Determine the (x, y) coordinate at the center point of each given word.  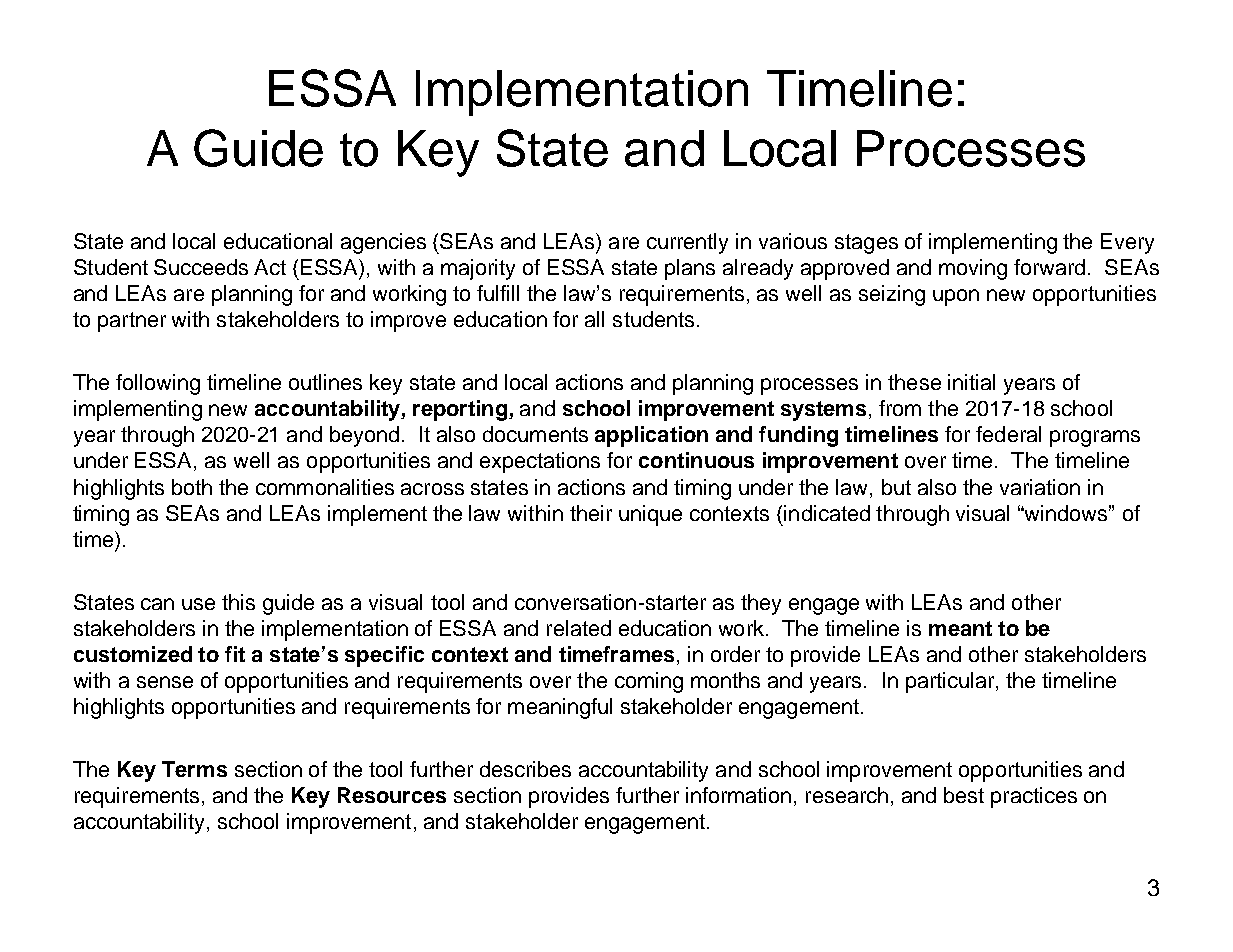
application (651, 436)
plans (690, 269)
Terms (194, 769)
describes (525, 769)
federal (1008, 434)
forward (1049, 267)
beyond (364, 436)
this (238, 602)
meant (960, 628)
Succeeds (201, 267)
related (579, 628)
